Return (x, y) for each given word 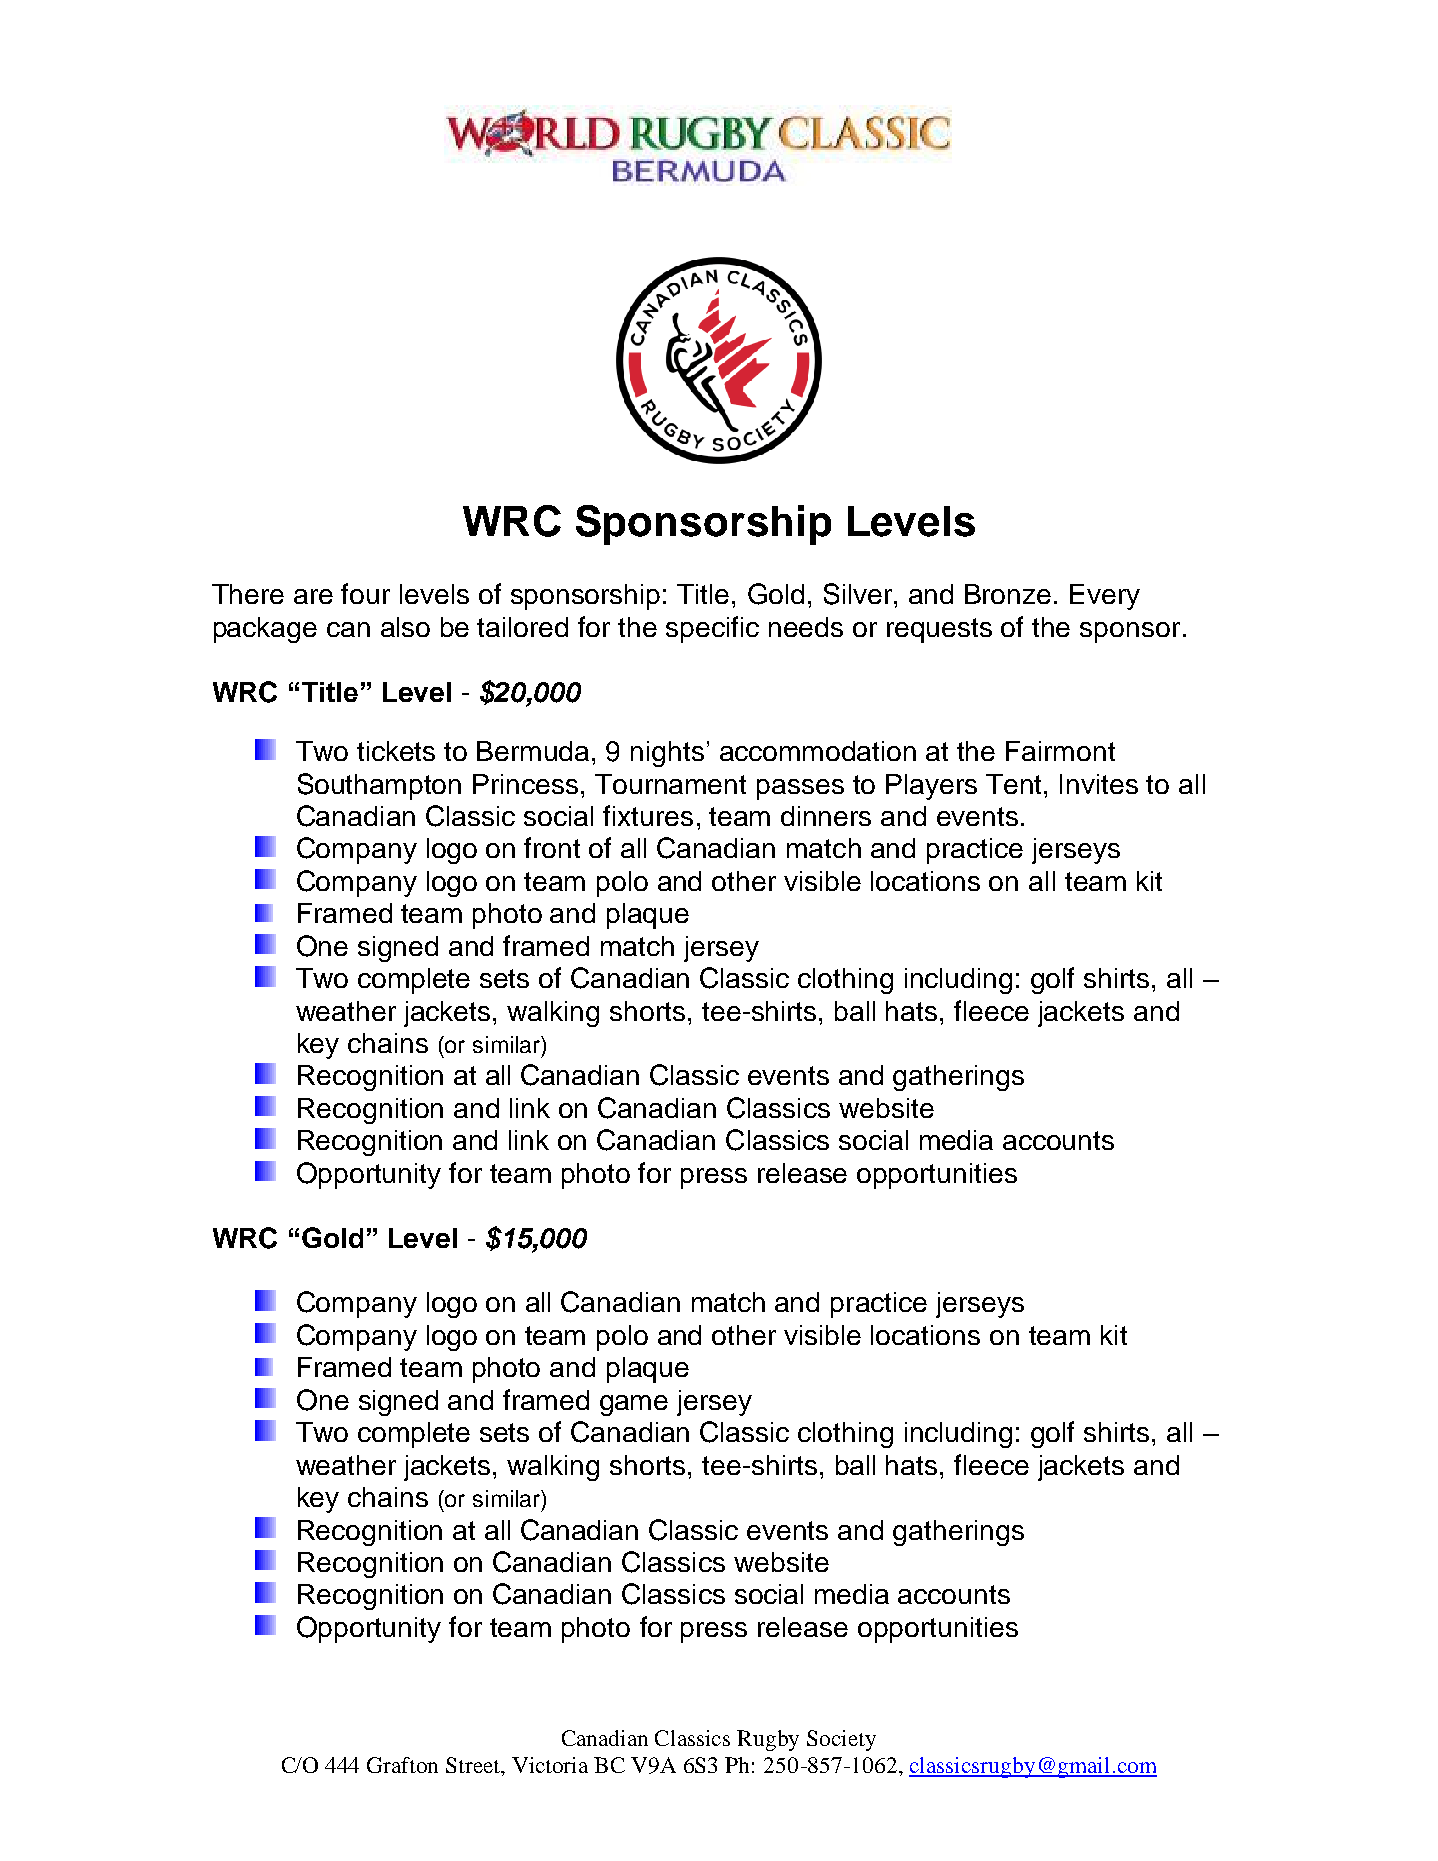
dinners (826, 816)
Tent (1013, 784)
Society (841, 1740)
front (552, 847)
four (365, 593)
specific (712, 629)
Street (474, 1766)
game (634, 1405)
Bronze (1008, 594)
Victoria (550, 1765)
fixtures (648, 815)
